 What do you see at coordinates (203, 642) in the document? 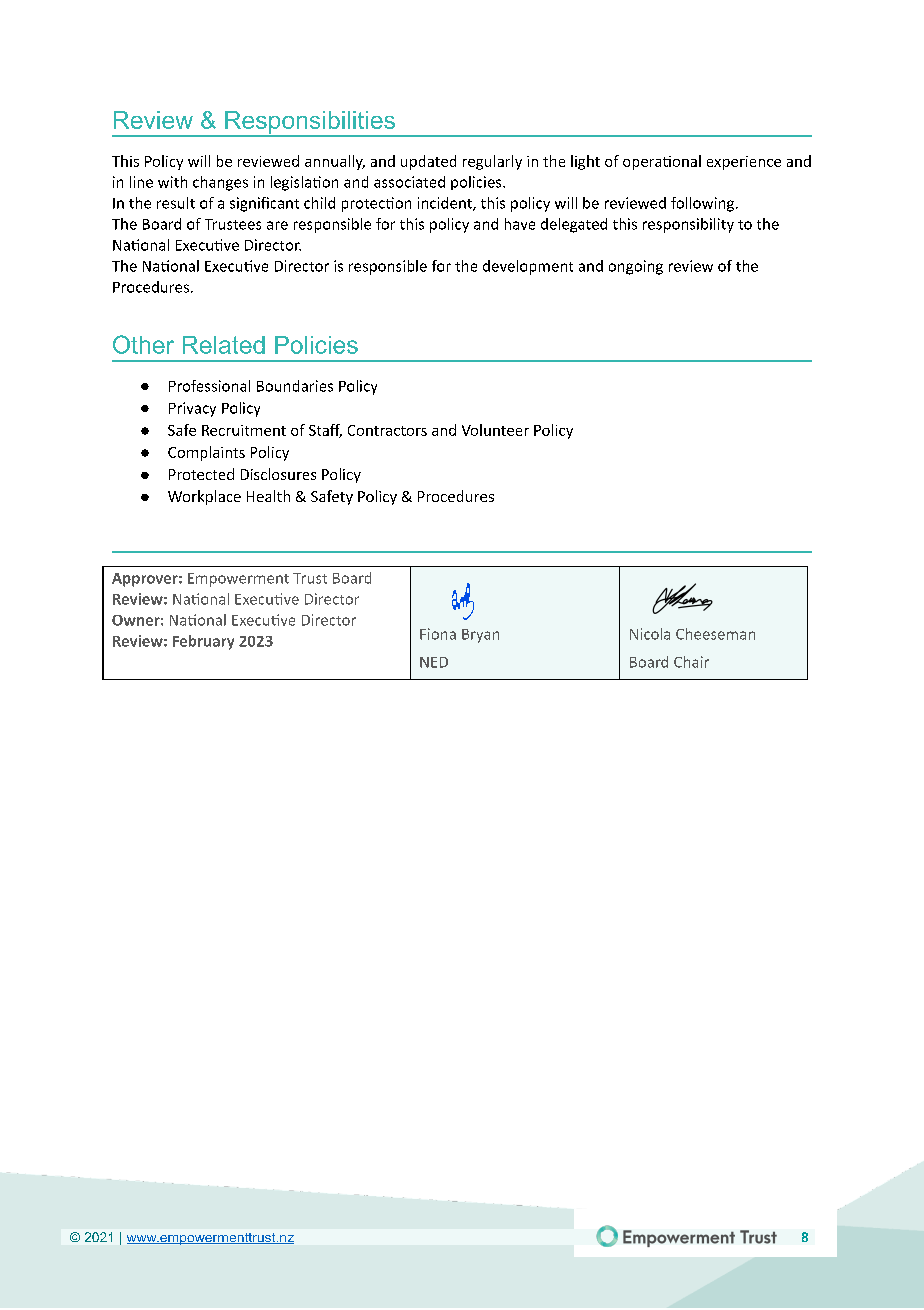
I see `February` at bounding box center [203, 642].
